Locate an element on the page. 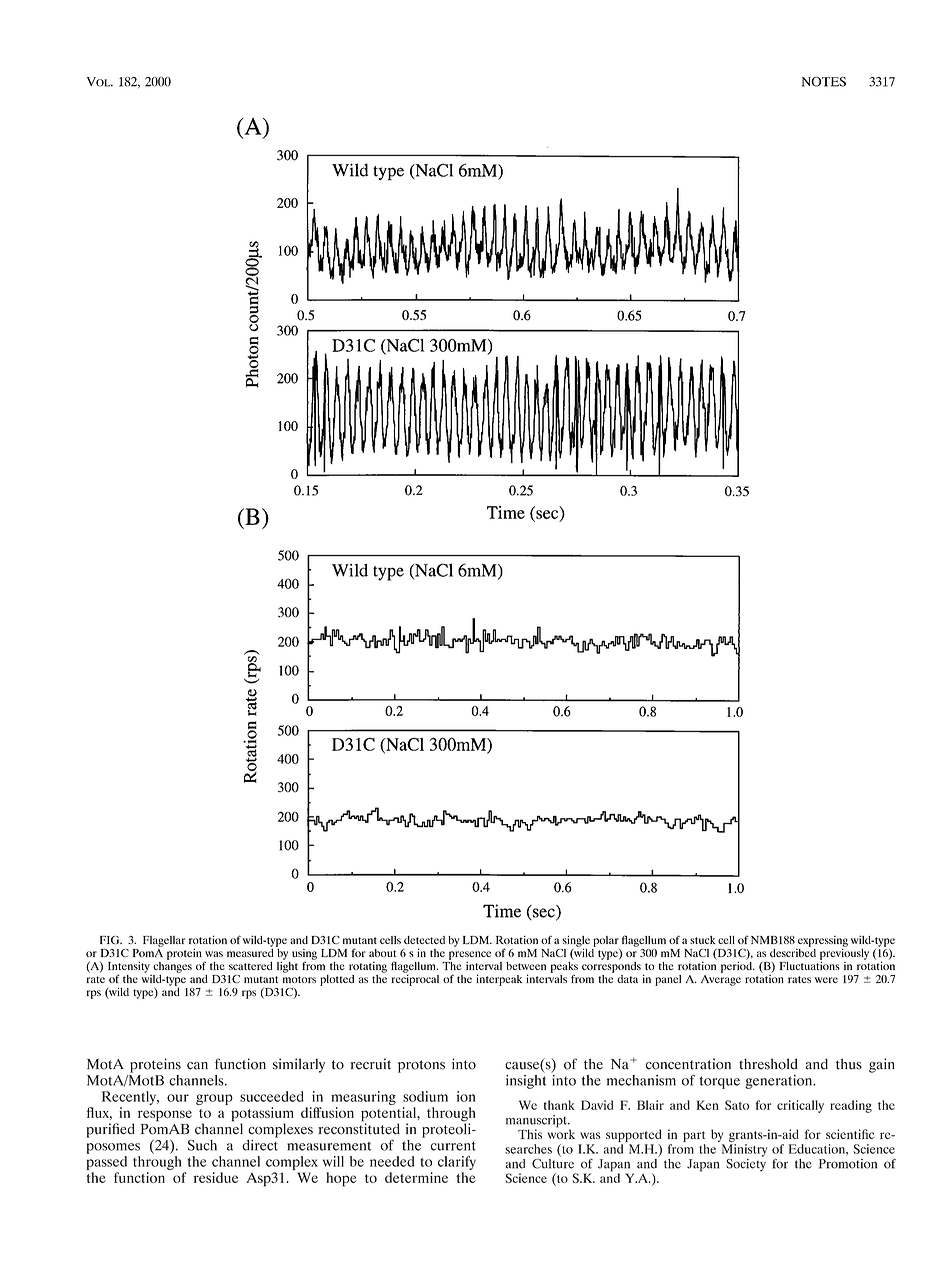  NOTES is located at coordinates (824, 82).
